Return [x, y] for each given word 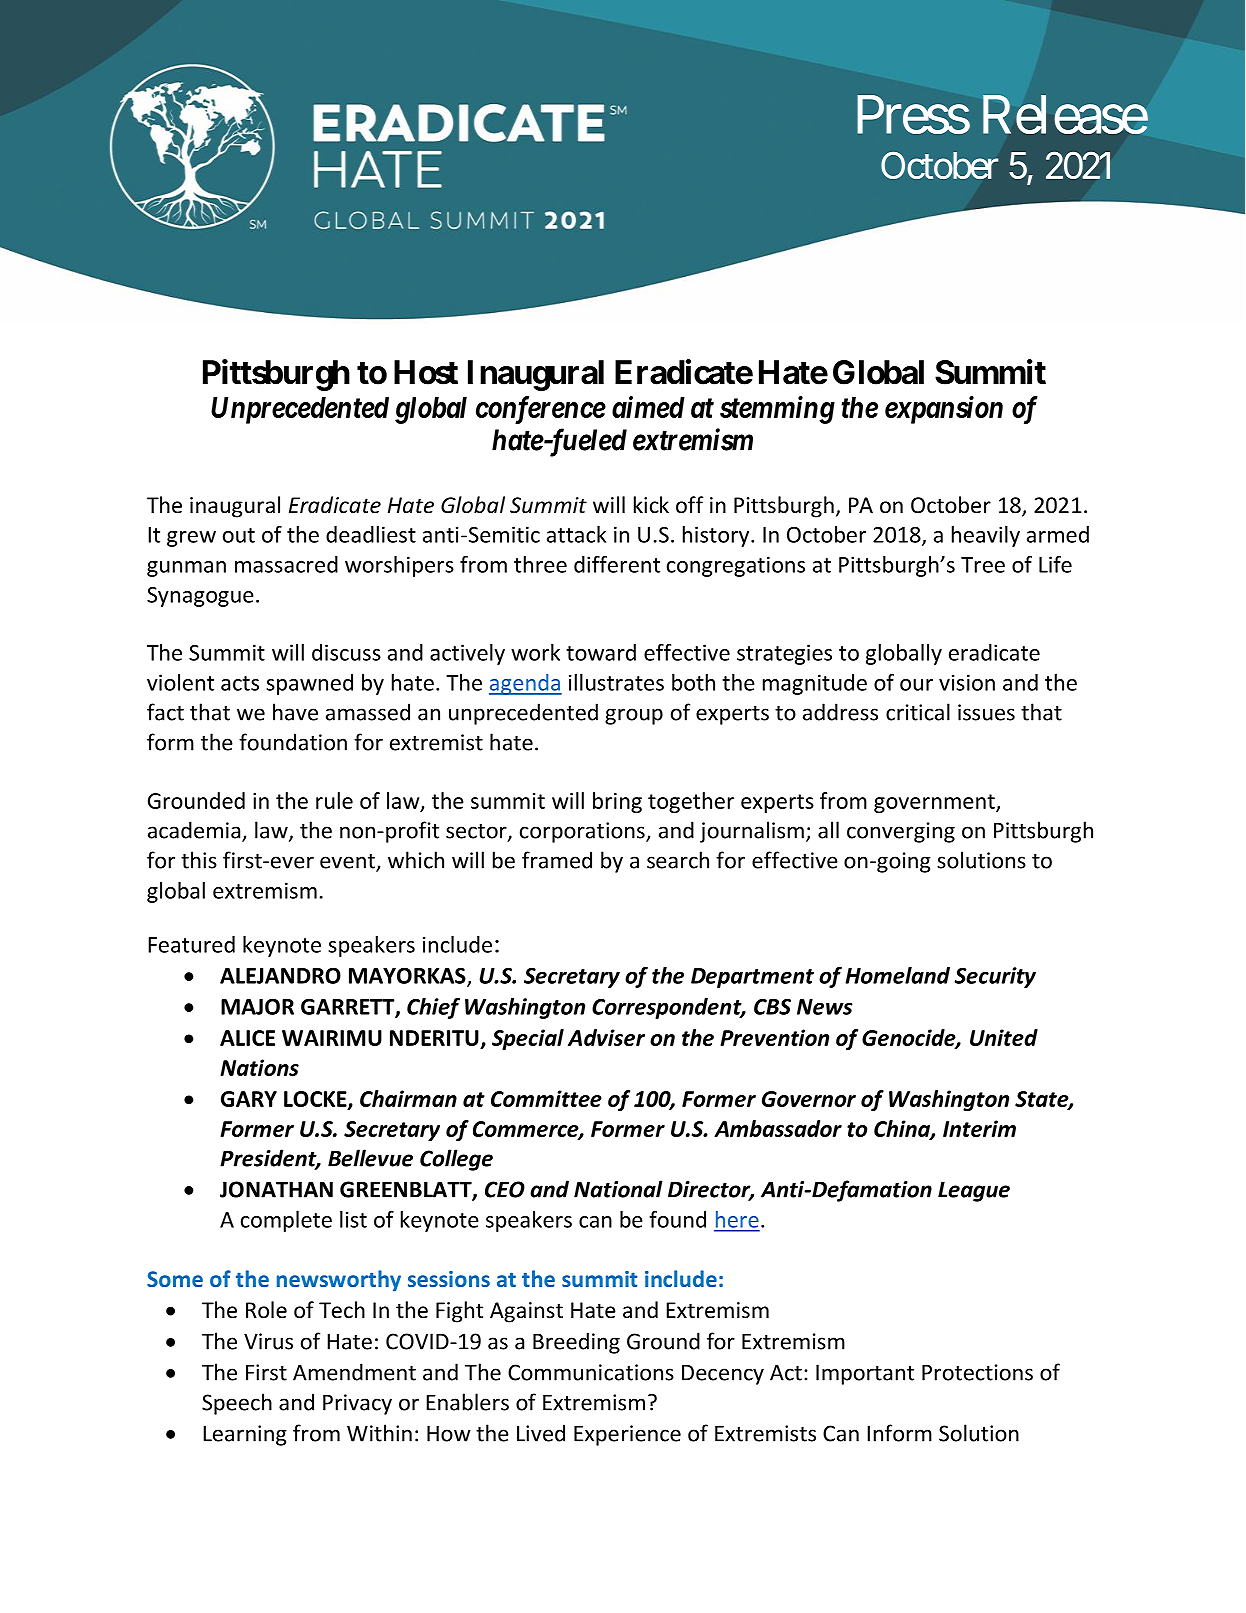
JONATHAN [276, 1189]
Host [426, 372]
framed [557, 860]
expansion [944, 410]
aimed [648, 407]
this [199, 860]
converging [901, 832]
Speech [237, 1404]
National [618, 1189]
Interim [979, 1128]
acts [240, 683]
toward [601, 652]
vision [967, 682]
